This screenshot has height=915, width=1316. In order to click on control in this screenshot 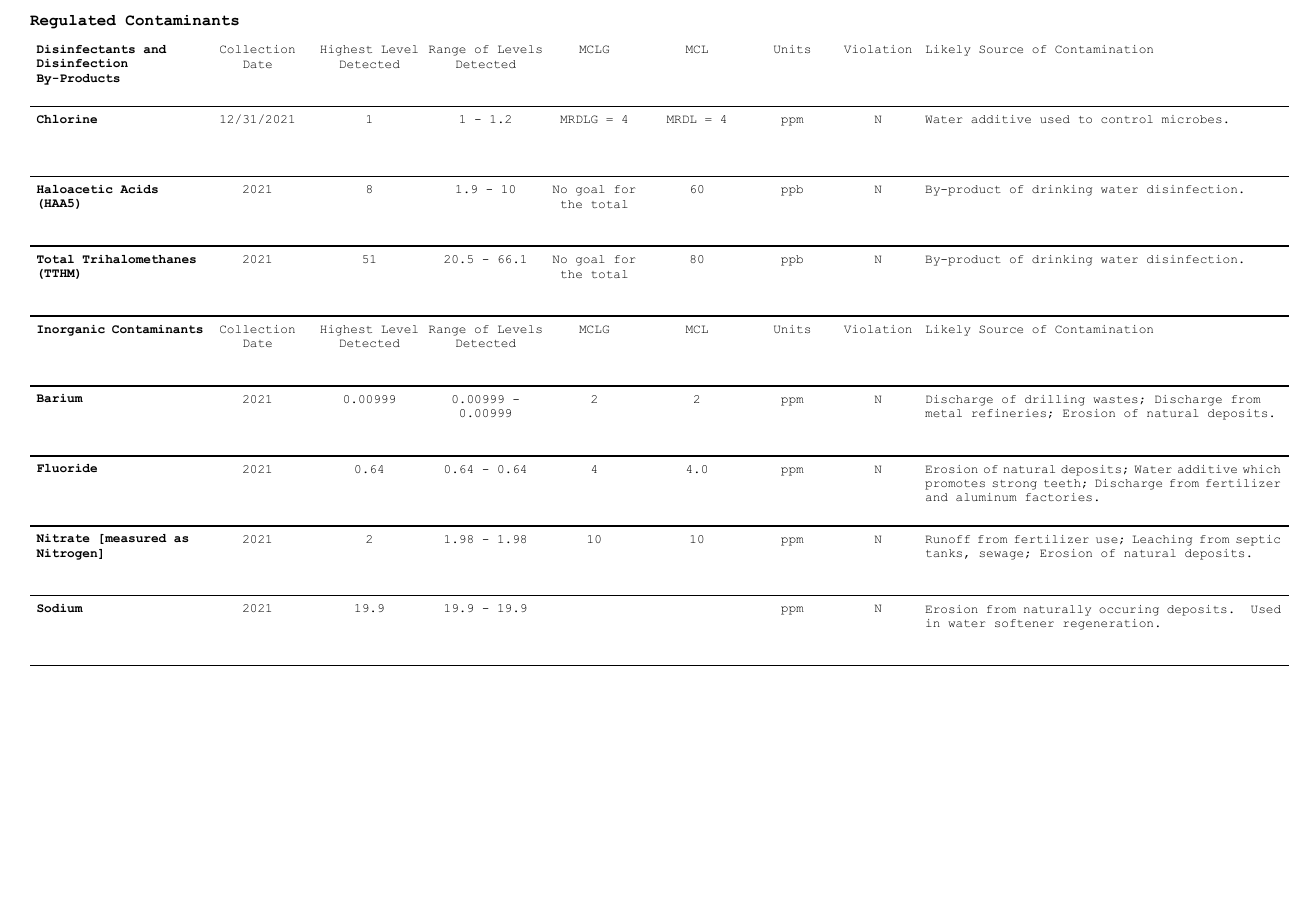, I will do `click(1127, 119)`.
